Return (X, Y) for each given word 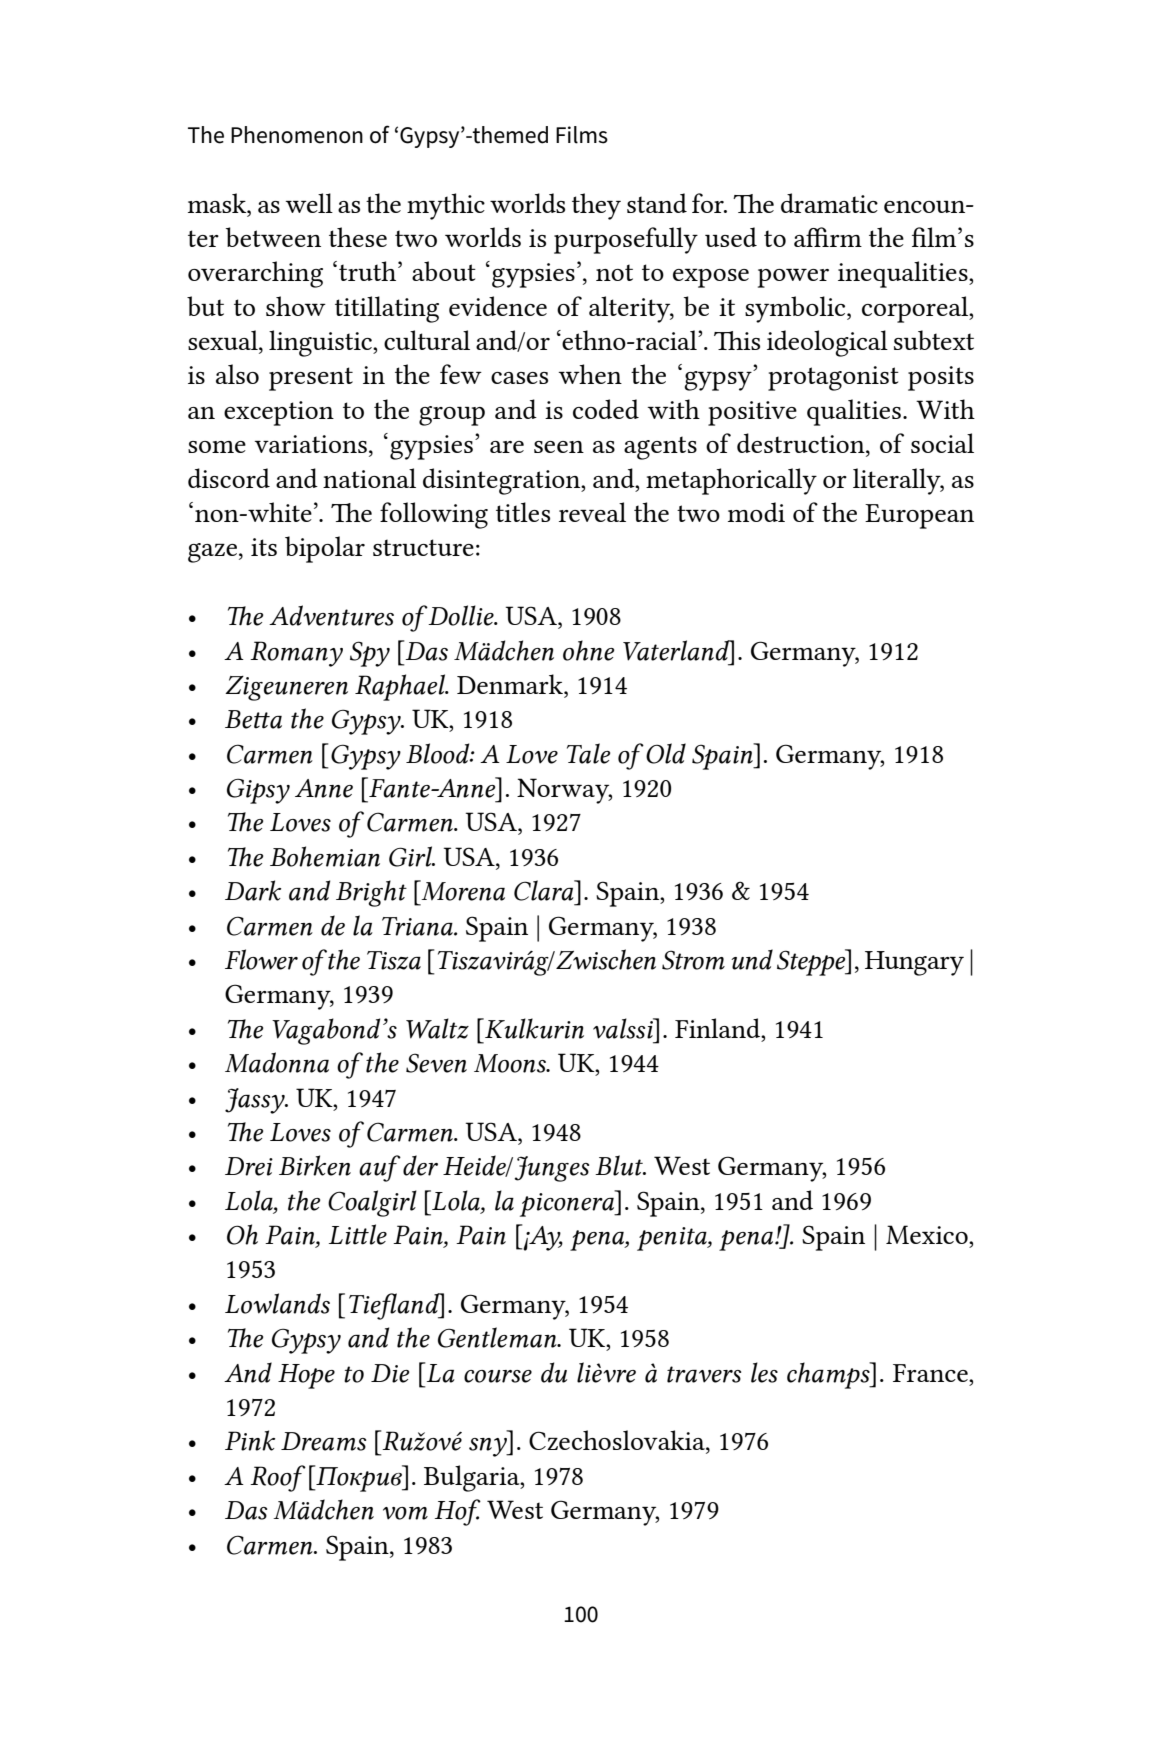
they (596, 206)
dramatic (829, 203)
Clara (545, 890)
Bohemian (325, 856)
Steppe (812, 962)
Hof (458, 1512)
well (309, 203)
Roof (278, 1478)
